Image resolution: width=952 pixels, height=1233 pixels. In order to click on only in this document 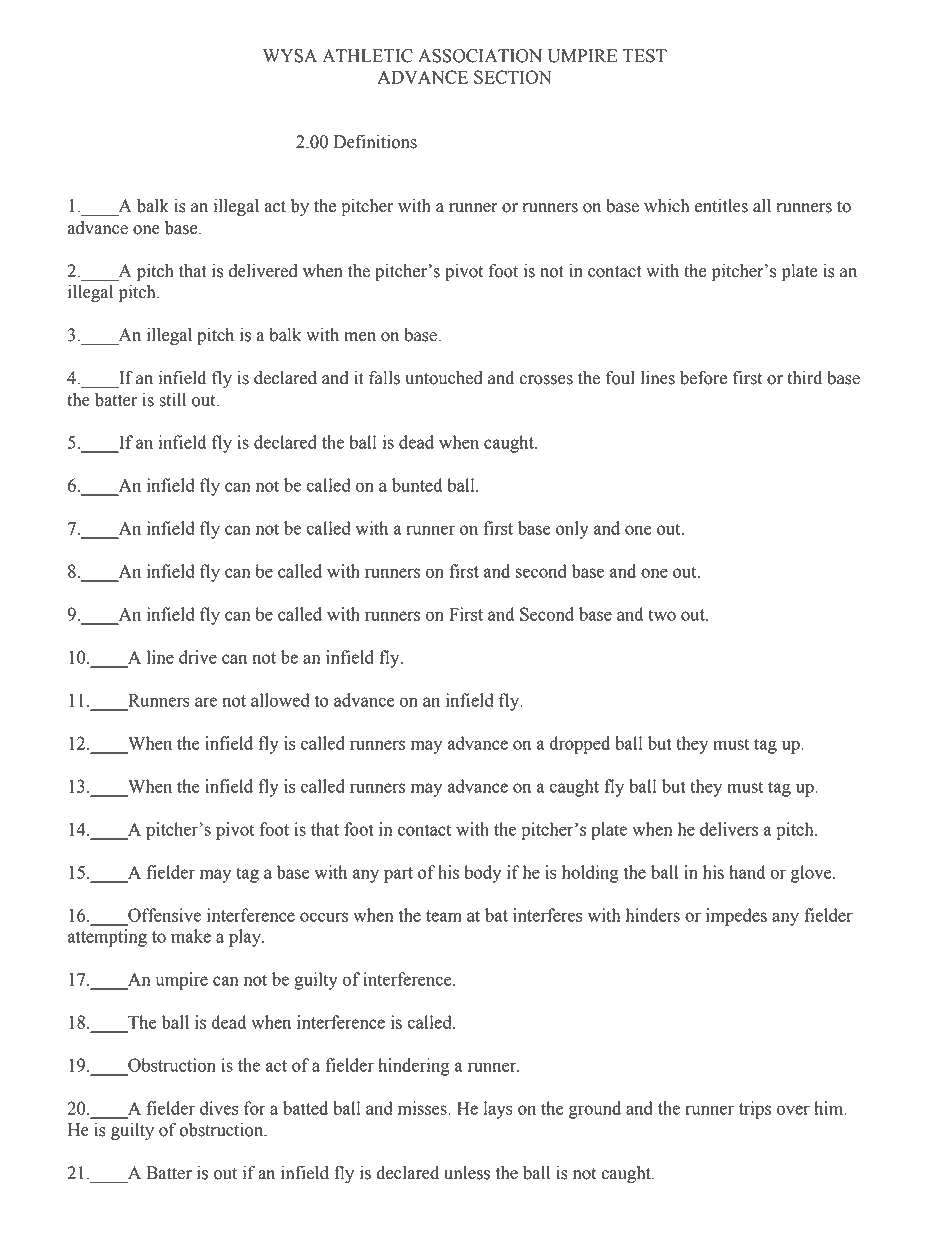, I will do `click(572, 530)`.
